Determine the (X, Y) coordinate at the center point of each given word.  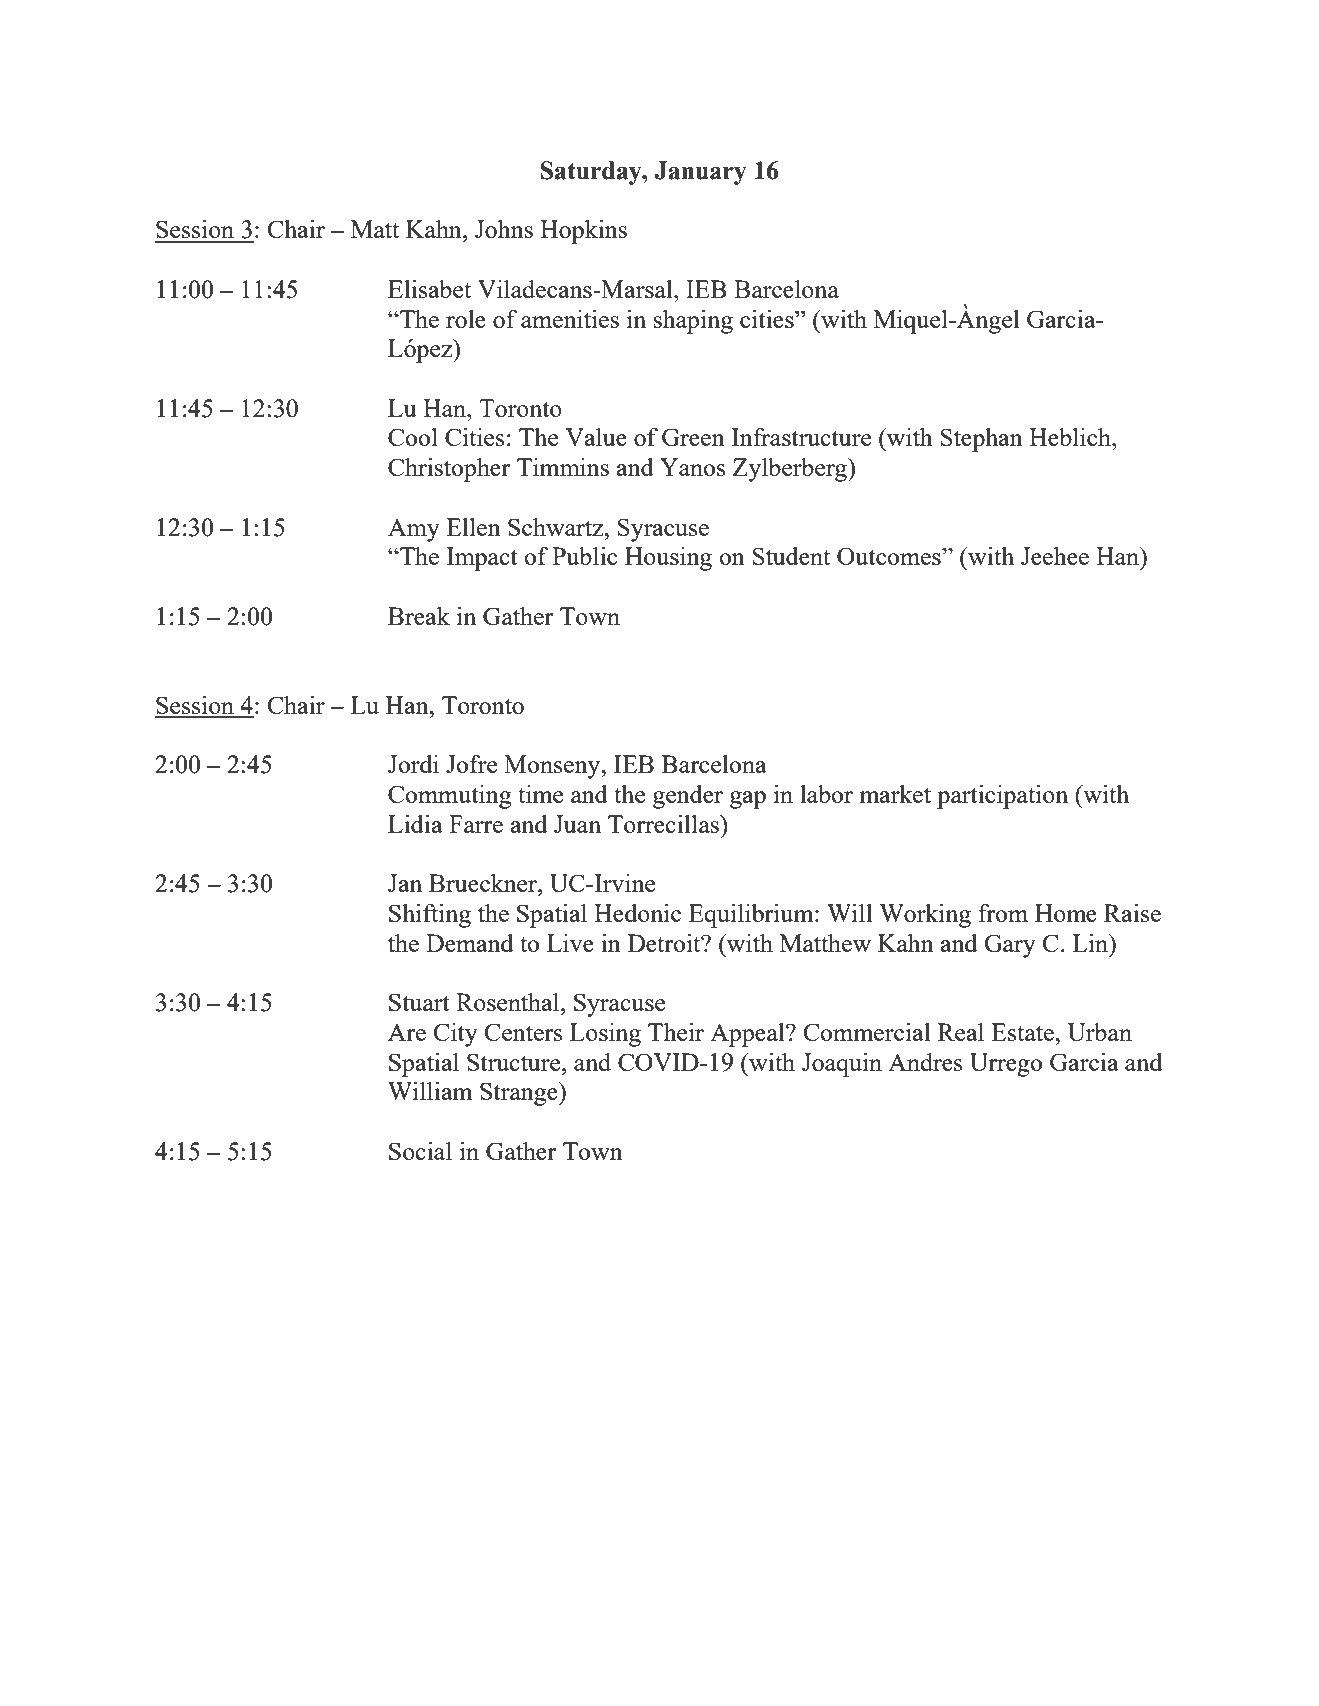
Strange (520, 1094)
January (701, 173)
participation (1002, 797)
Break (419, 616)
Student (791, 556)
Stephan (982, 440)
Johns (504, 229)
